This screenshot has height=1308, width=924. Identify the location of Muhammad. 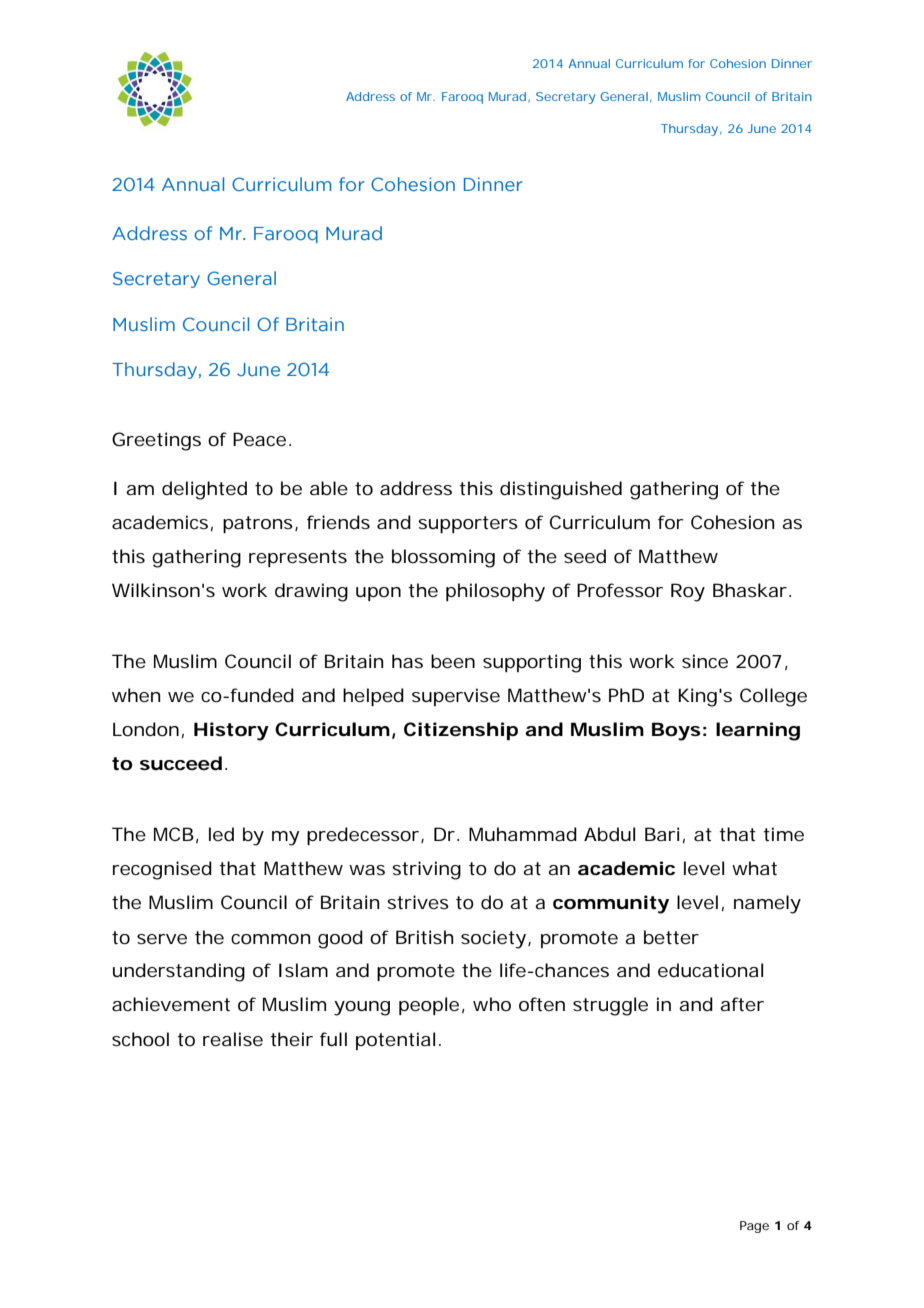
(523, 834).
